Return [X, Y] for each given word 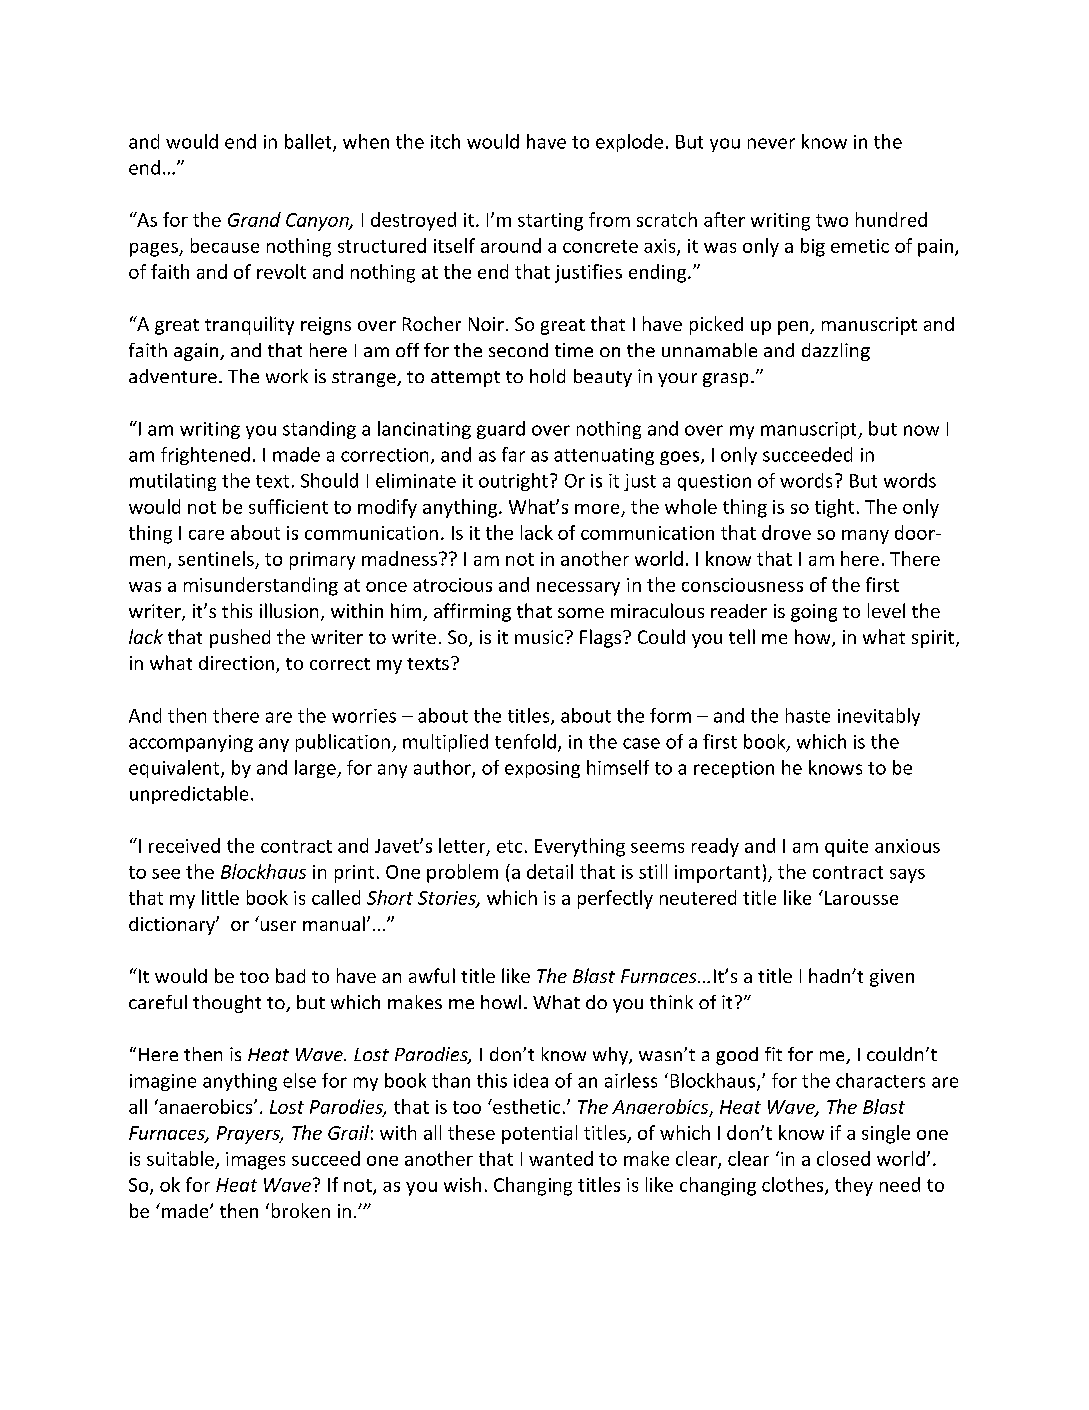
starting [550, 222]
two [832, 220]
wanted [561, 1158]
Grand [254, 219]
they [854, 1186]
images [255, 1161]
